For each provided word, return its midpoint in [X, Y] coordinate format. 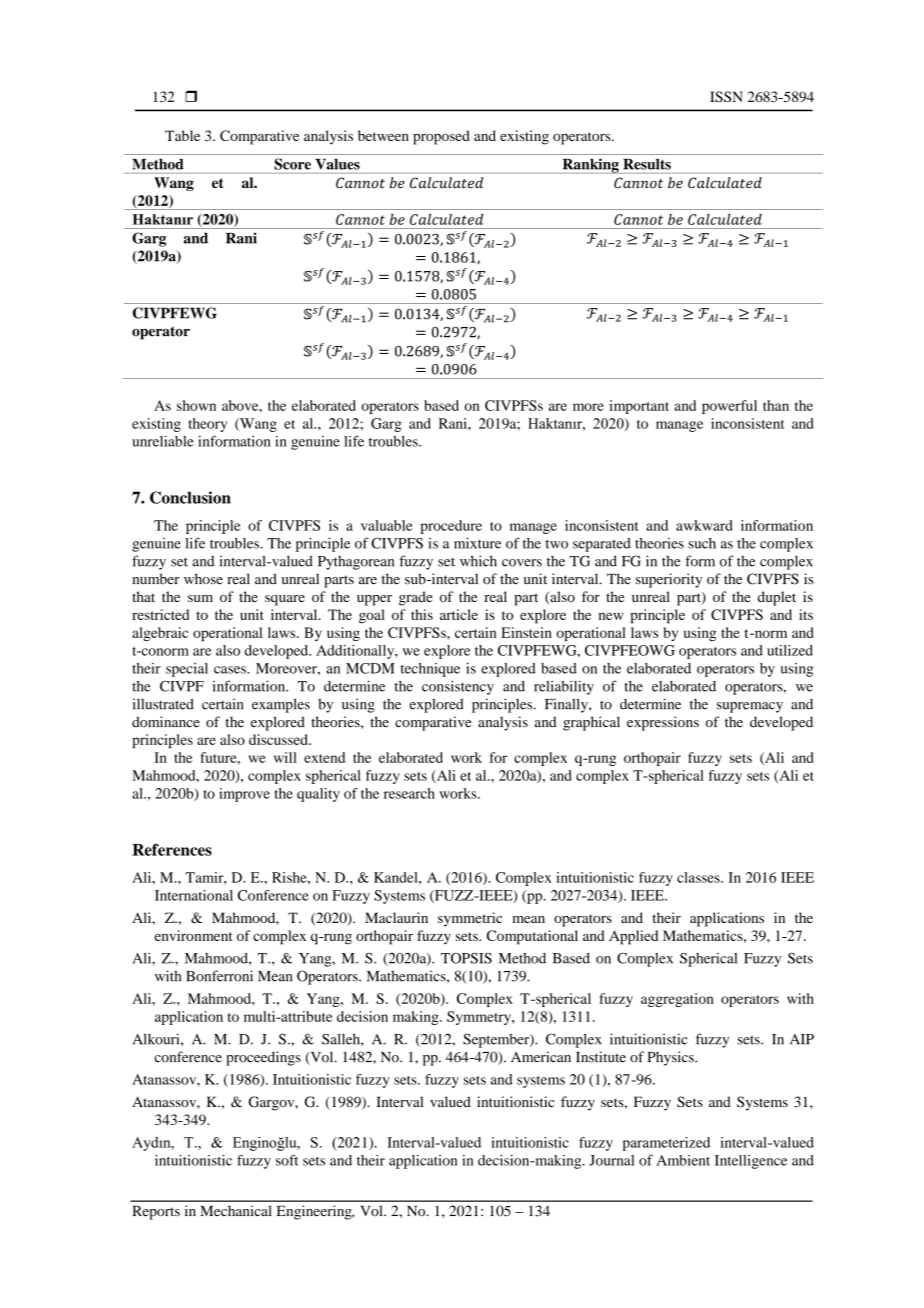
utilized [790, 650]
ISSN [726, 96]
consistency [458, 687]
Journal [611, 1160]
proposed [441, 137]
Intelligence [751, 1162]
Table [182, 135]
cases [231, 670]
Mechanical [236, 1211]
